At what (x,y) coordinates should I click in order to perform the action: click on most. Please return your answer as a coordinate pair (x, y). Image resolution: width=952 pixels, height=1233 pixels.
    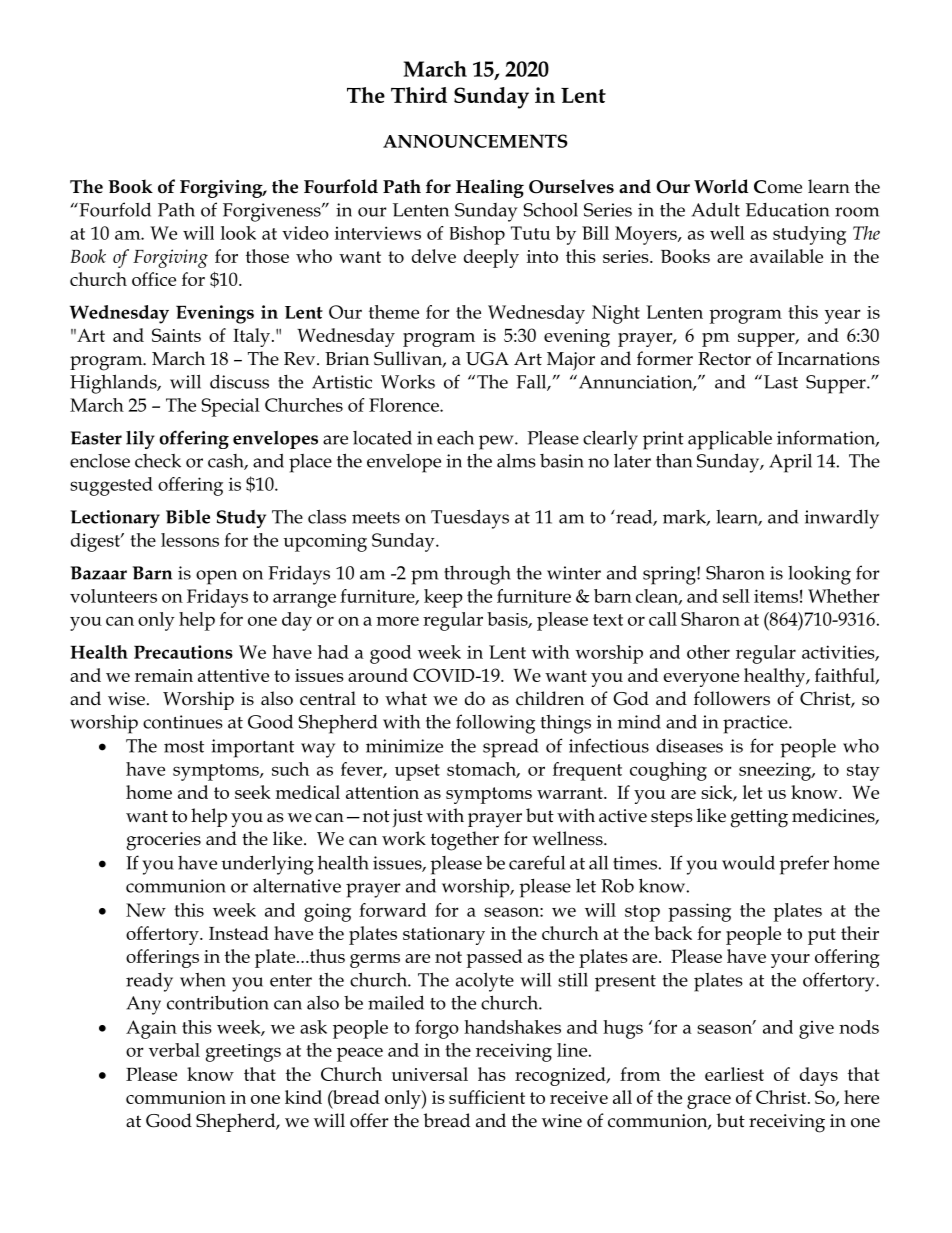
    Looking at the image, I should click on (184, 747).
